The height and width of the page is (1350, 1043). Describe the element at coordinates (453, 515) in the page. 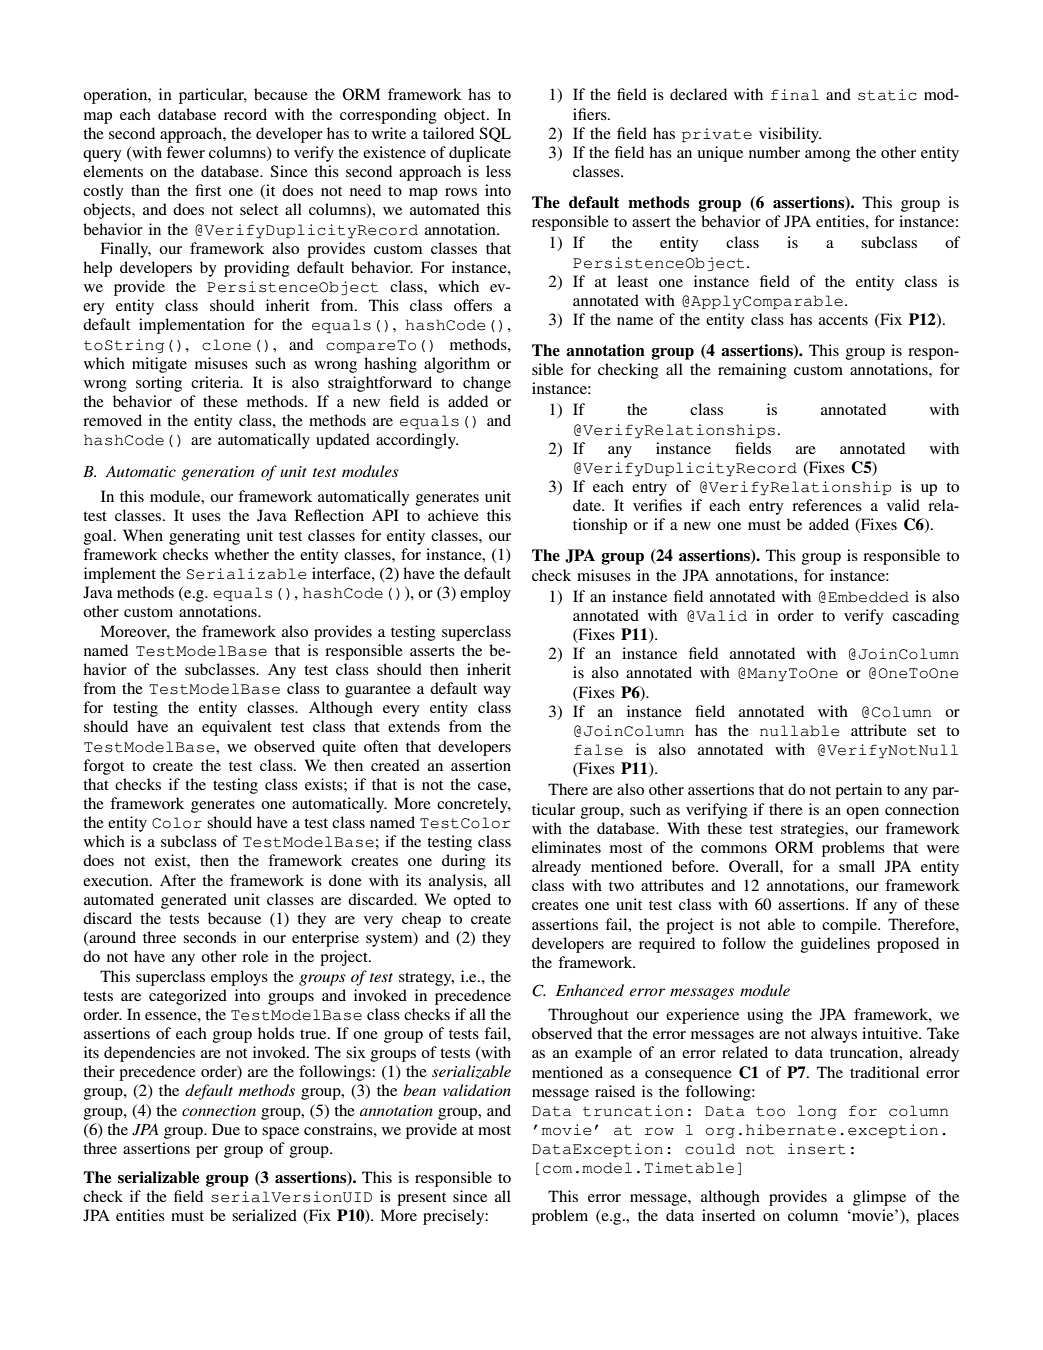

I see `achieve` at that location.
